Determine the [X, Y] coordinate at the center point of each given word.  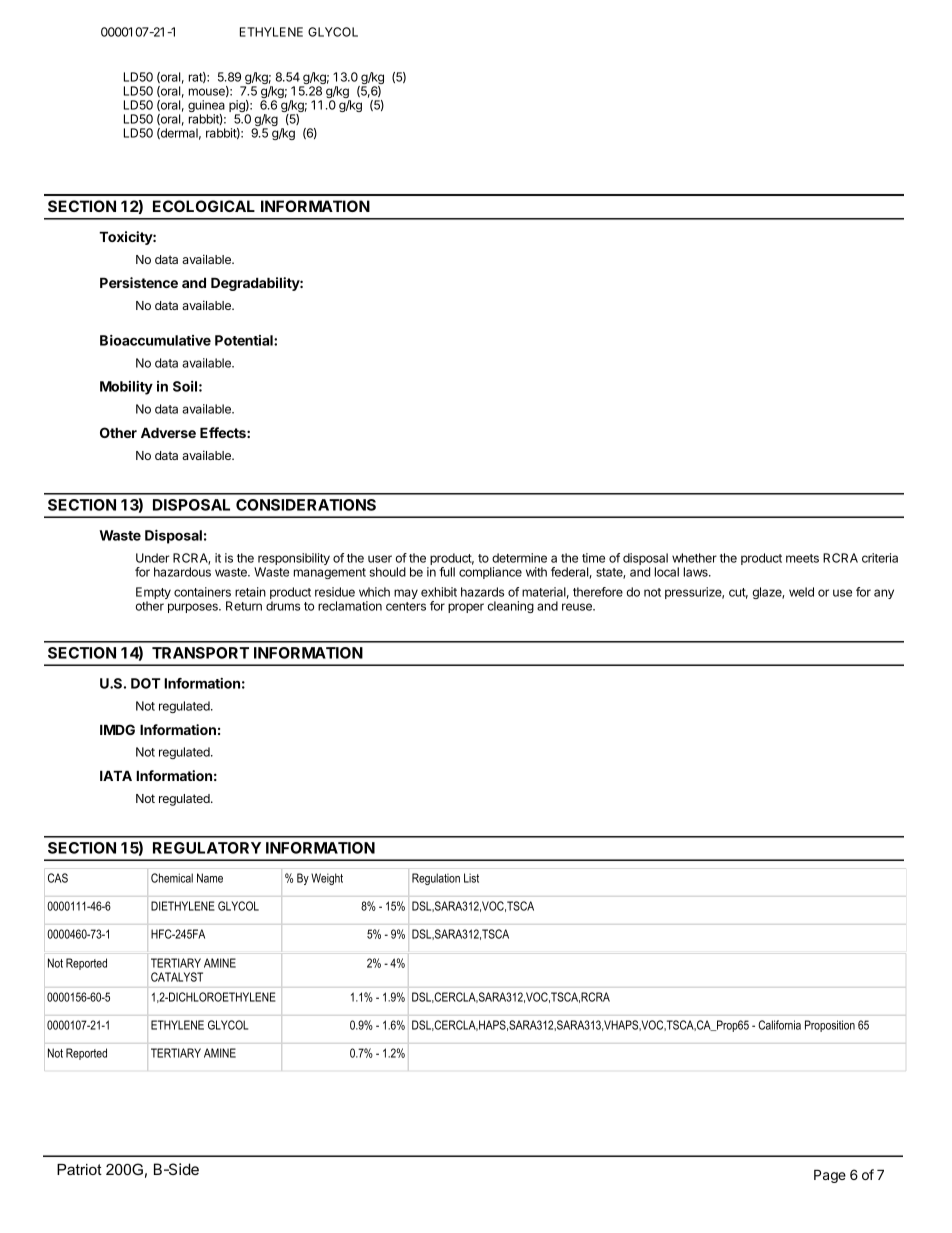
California [779, 1025]
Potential [245, 340]
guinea [206, 107]
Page [830, 1176]
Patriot [79, 1169]
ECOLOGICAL [204, 206]
